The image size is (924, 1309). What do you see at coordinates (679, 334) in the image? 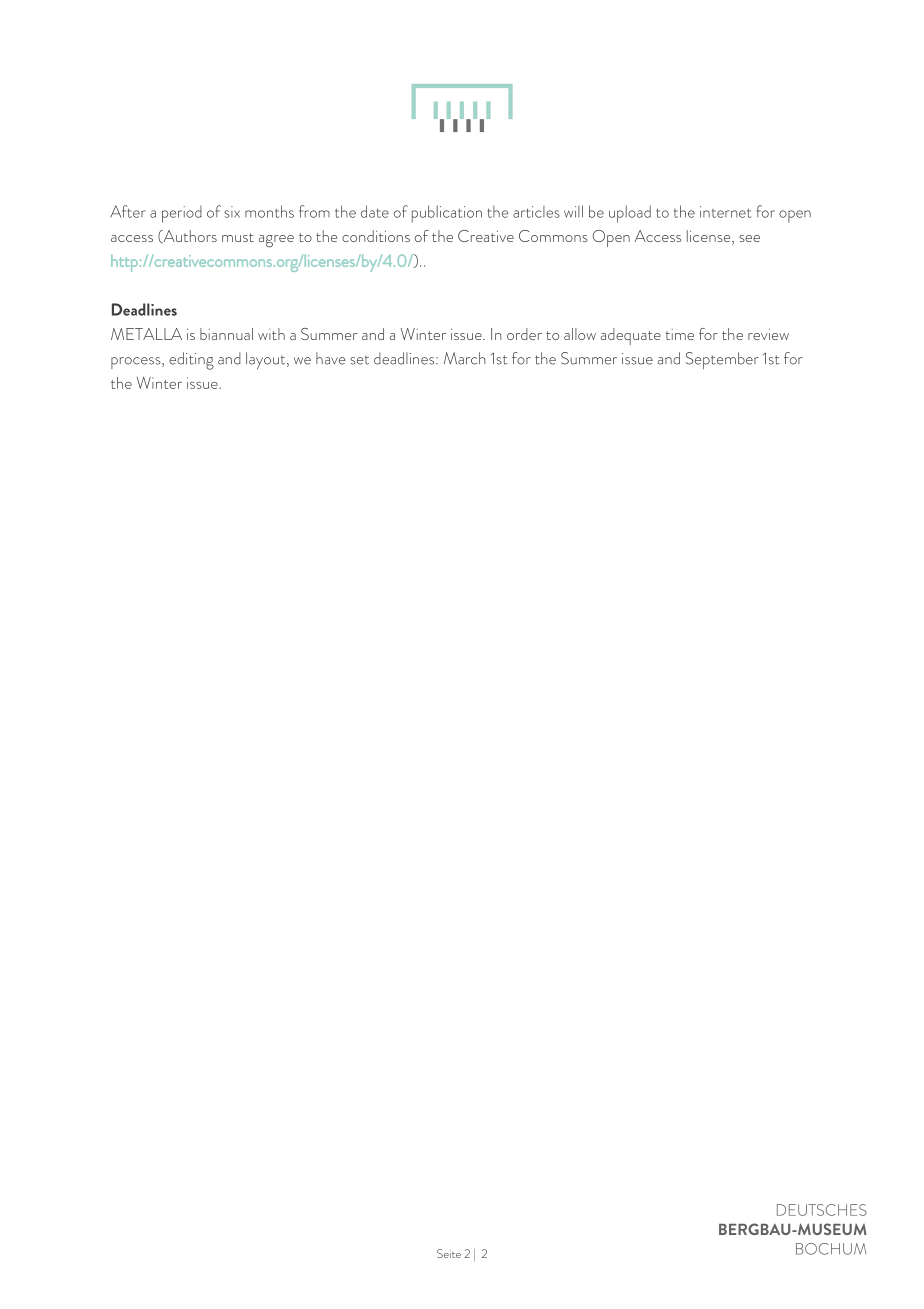
I see `time` at bounding box center [679, 334].
